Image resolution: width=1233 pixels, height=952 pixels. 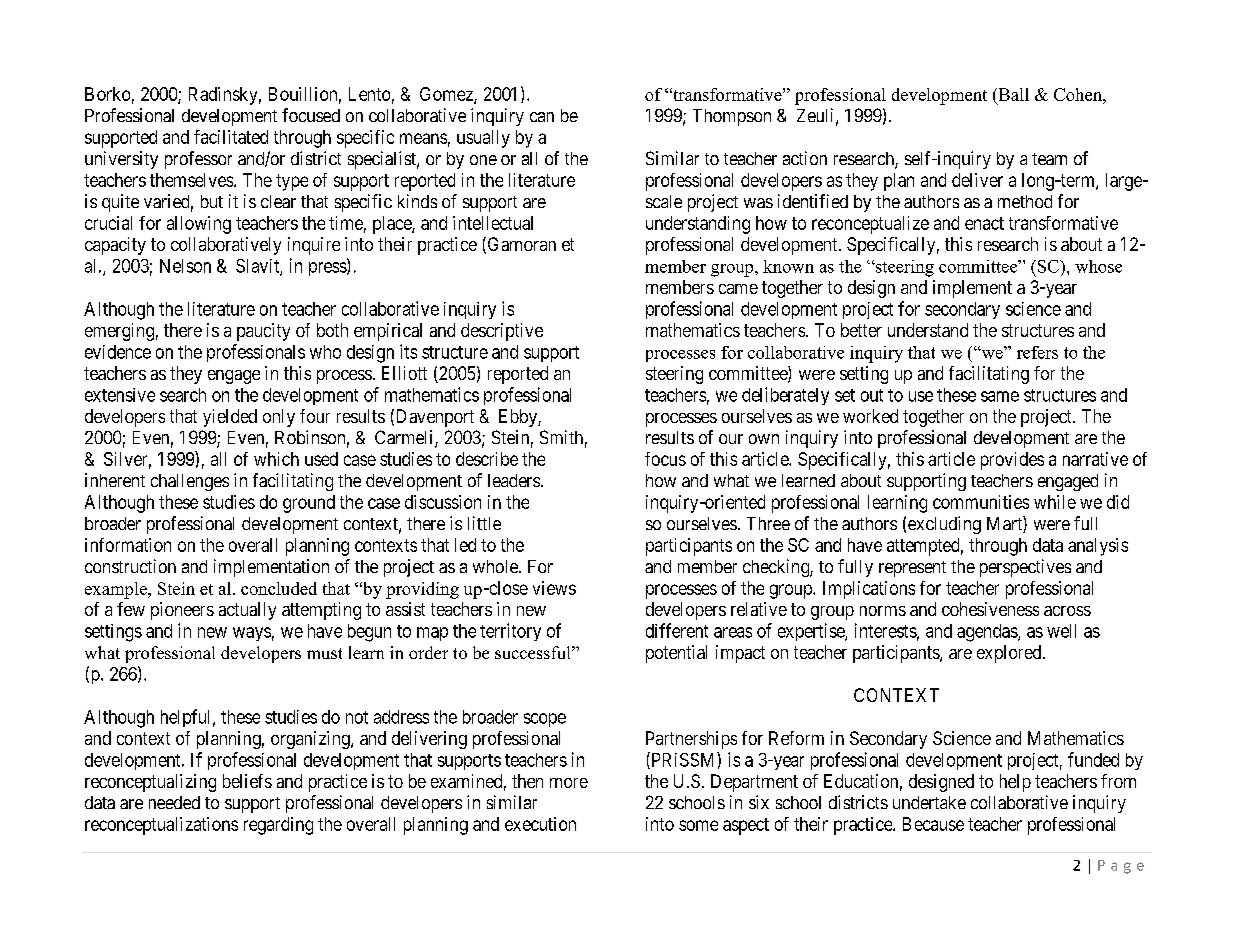 I want to click on needed, so click(x=174, y=802).
